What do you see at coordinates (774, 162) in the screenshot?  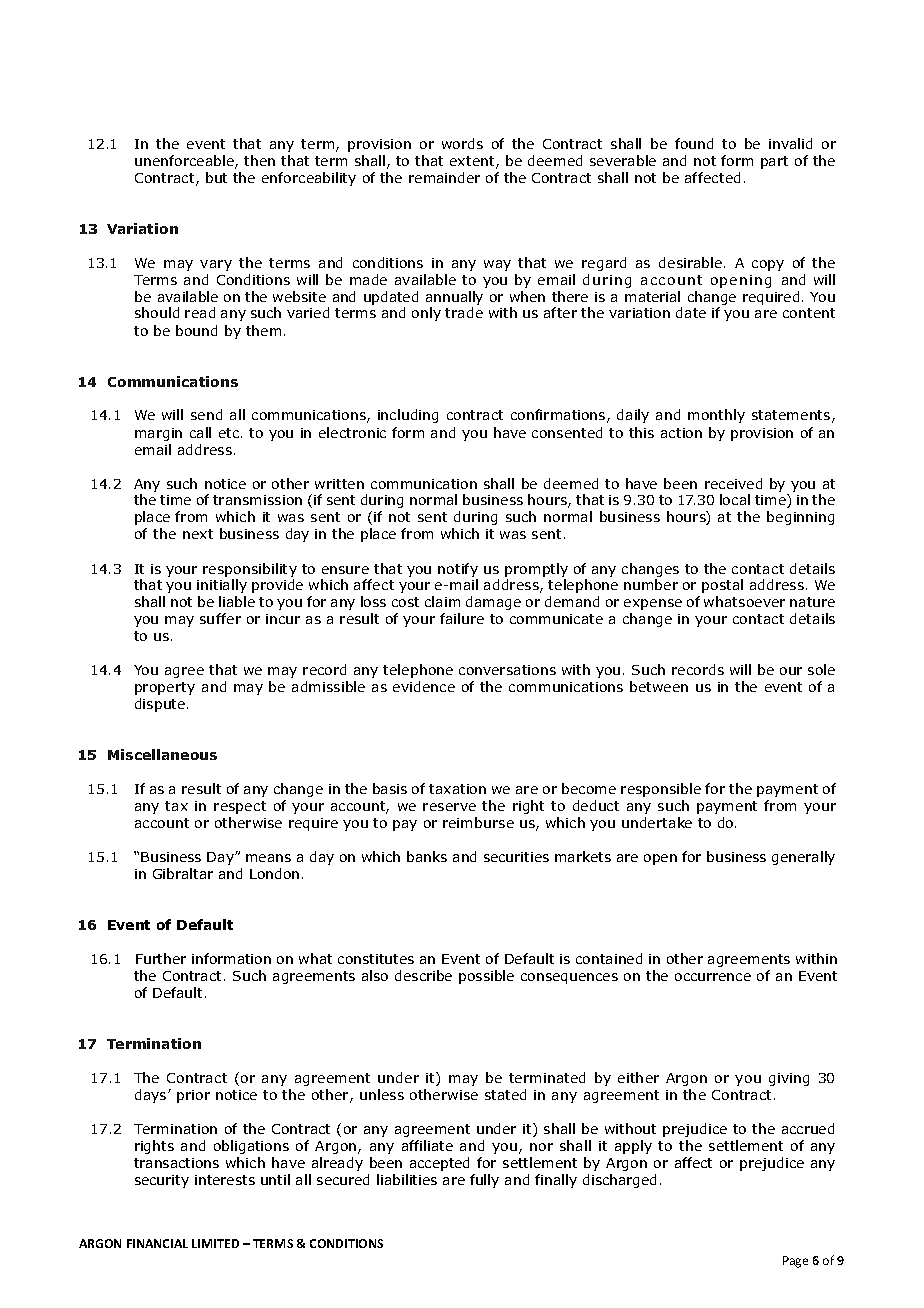 I see `part` at bounding box center [774, 162].
